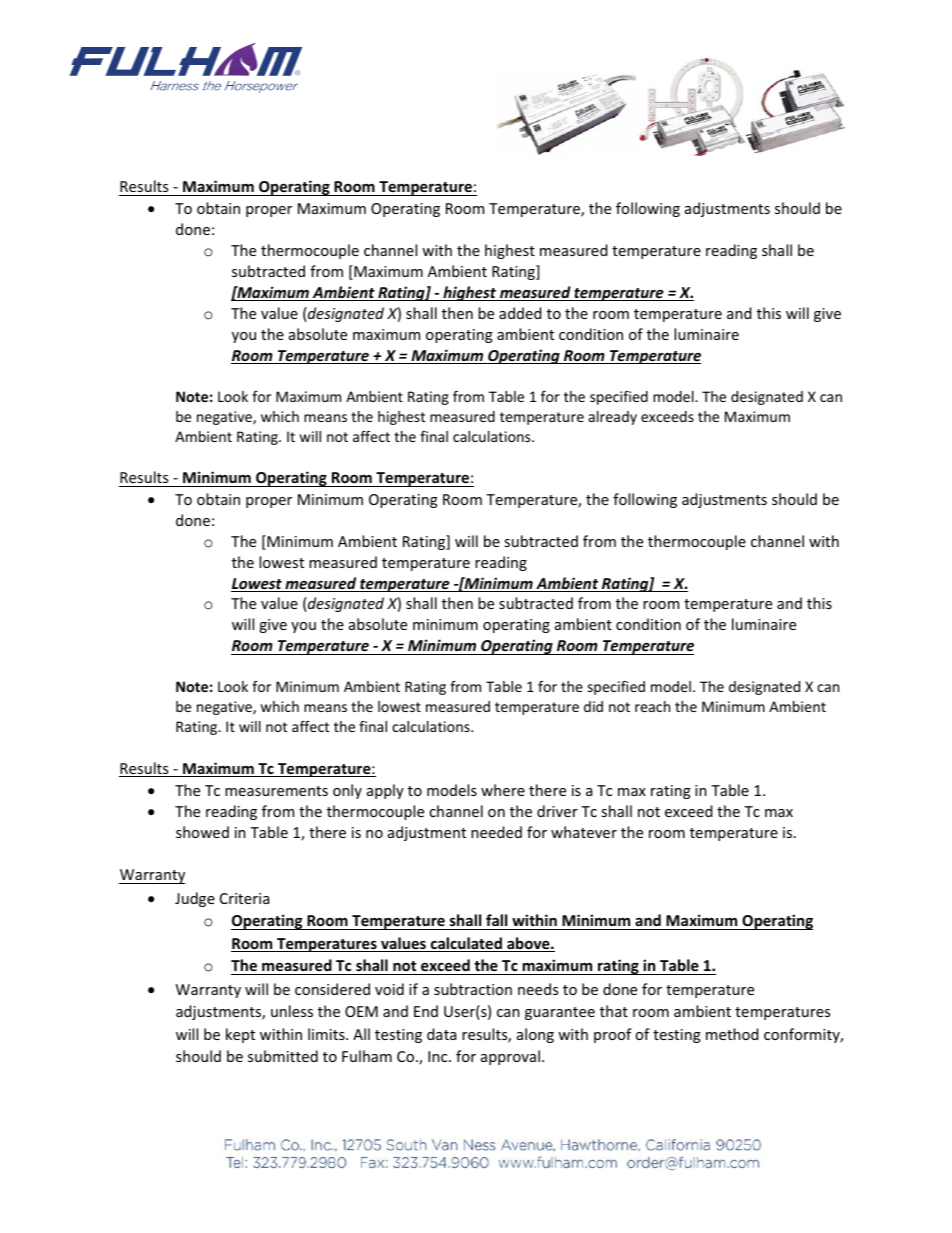 The image size is (952, 1233). What do you see at coordinates (593, 706) in the image?
I see `did` at bounding box center [593, 706].
